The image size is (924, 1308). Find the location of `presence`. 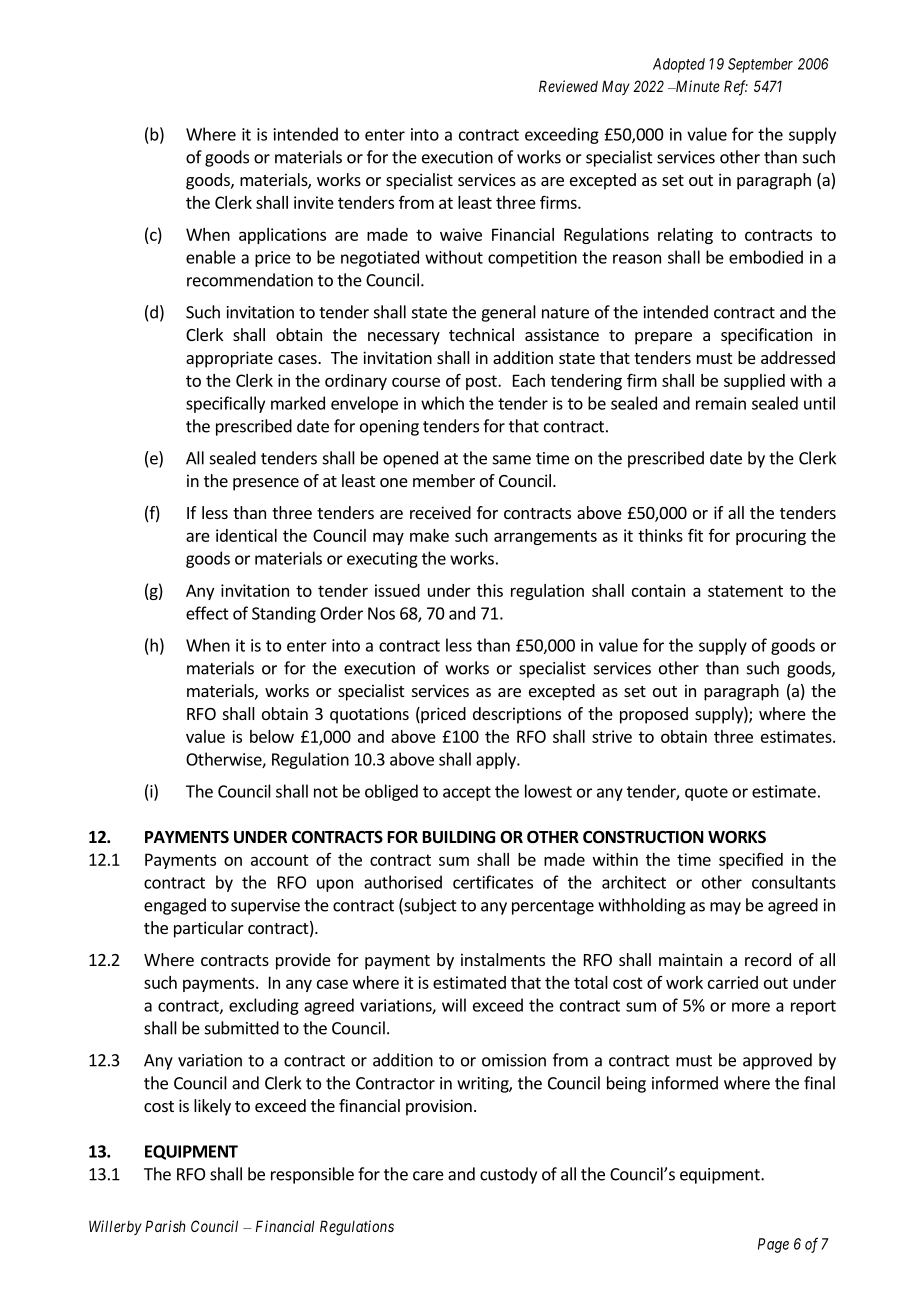

presence is located at coordinates (266, 484).
